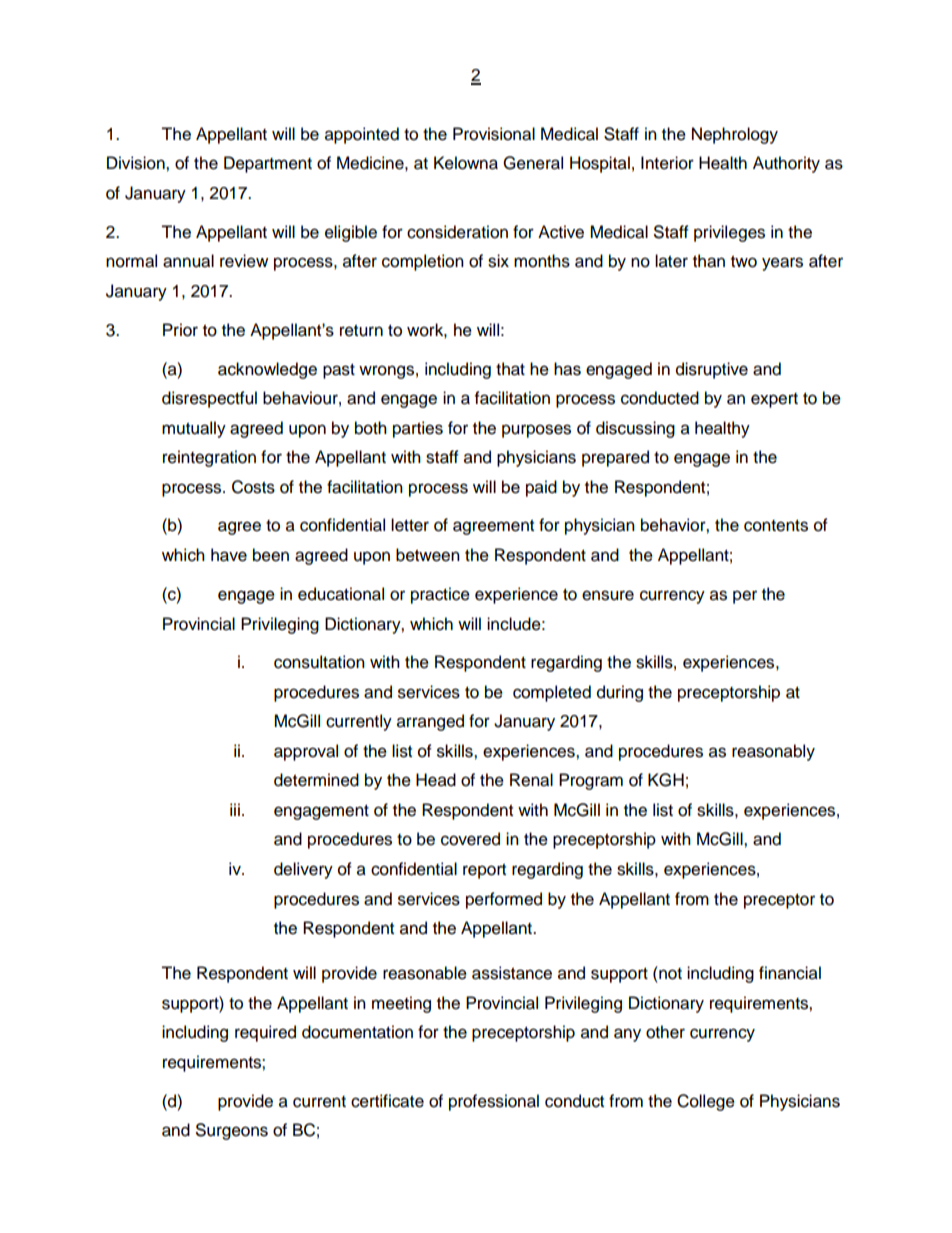 This screenshot has width=952, height=1233. Describe the element at coordinates (436, 780) in the screenshot. I see `Head` at that location.
